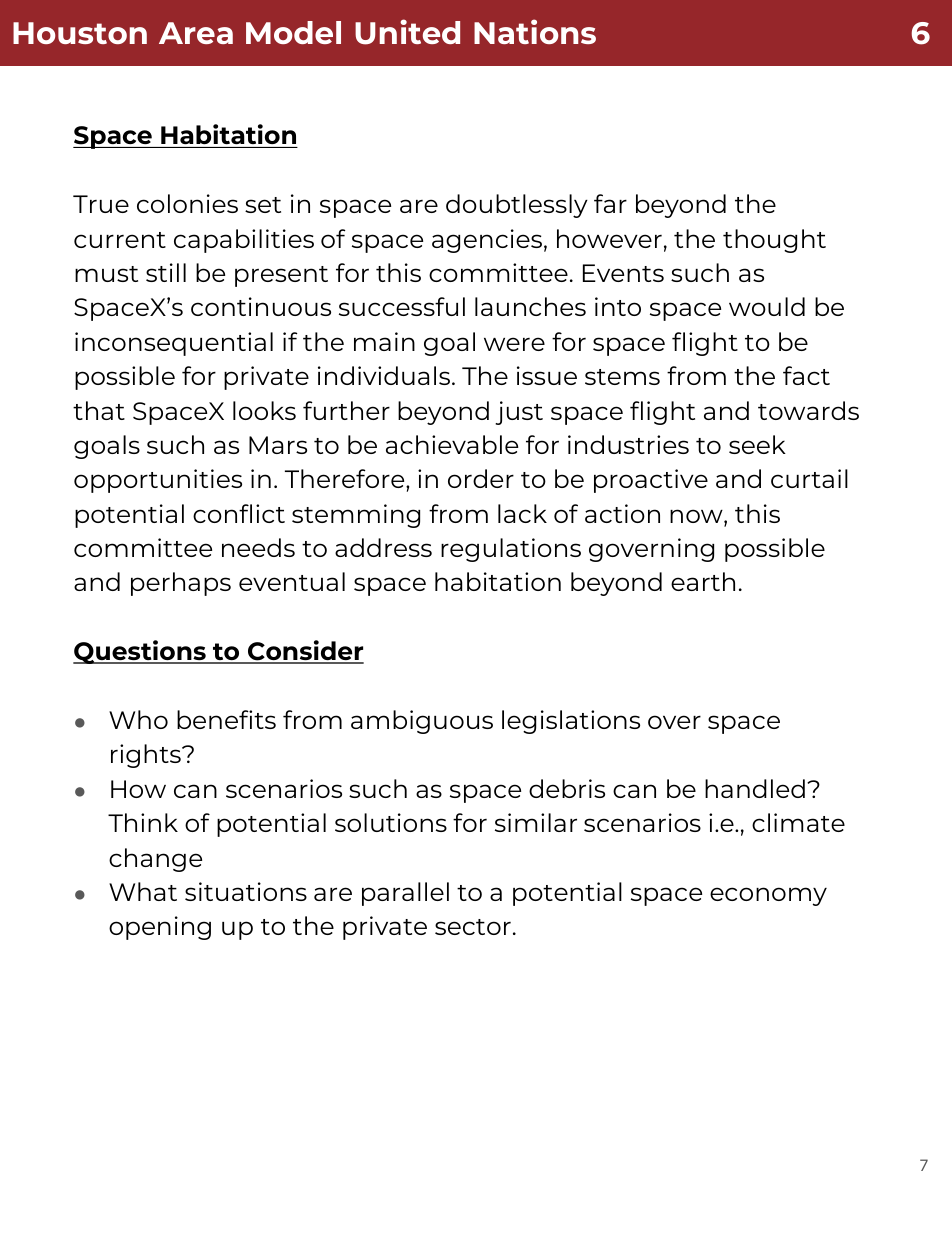 This image has height=1233, width=952. Describe the element at coordinates (511, 550) in the image. I see `regulations` at that location.
